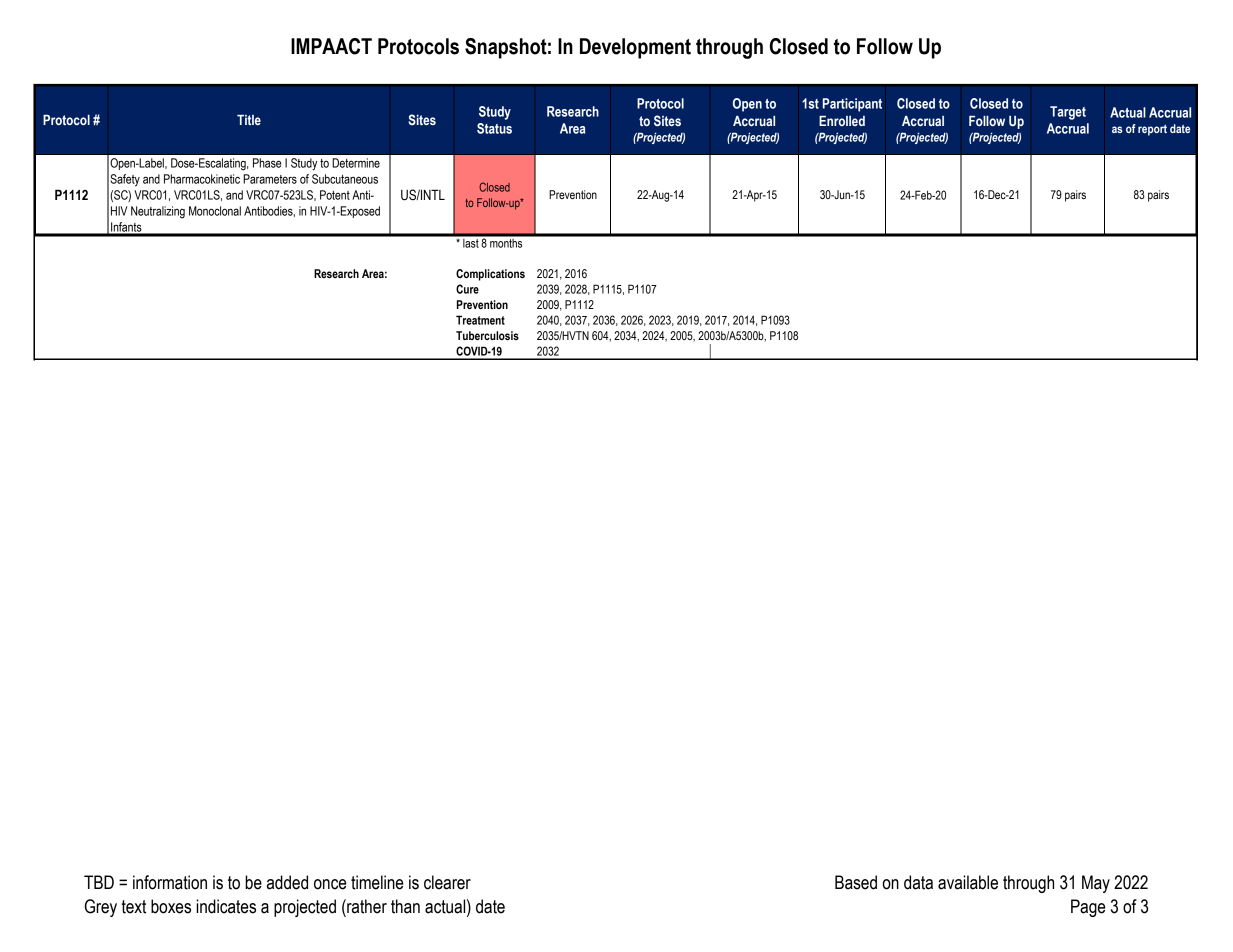 The height and width of the image is (952, 1233). Describe the element at coordinates (226, 906) in the image. I see `indicates` at that location.
